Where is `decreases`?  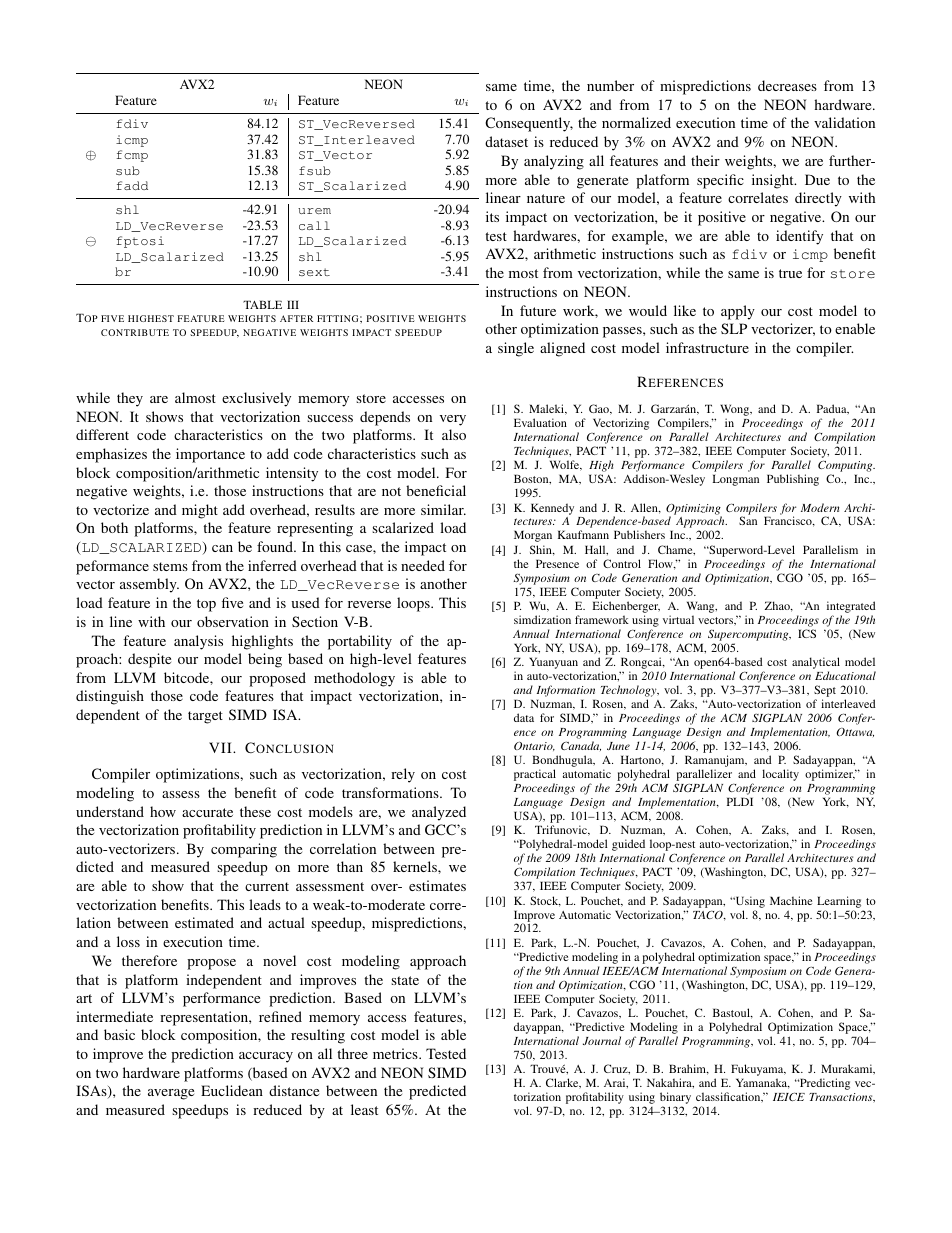 decreases is located at coordinates (787, 85).
